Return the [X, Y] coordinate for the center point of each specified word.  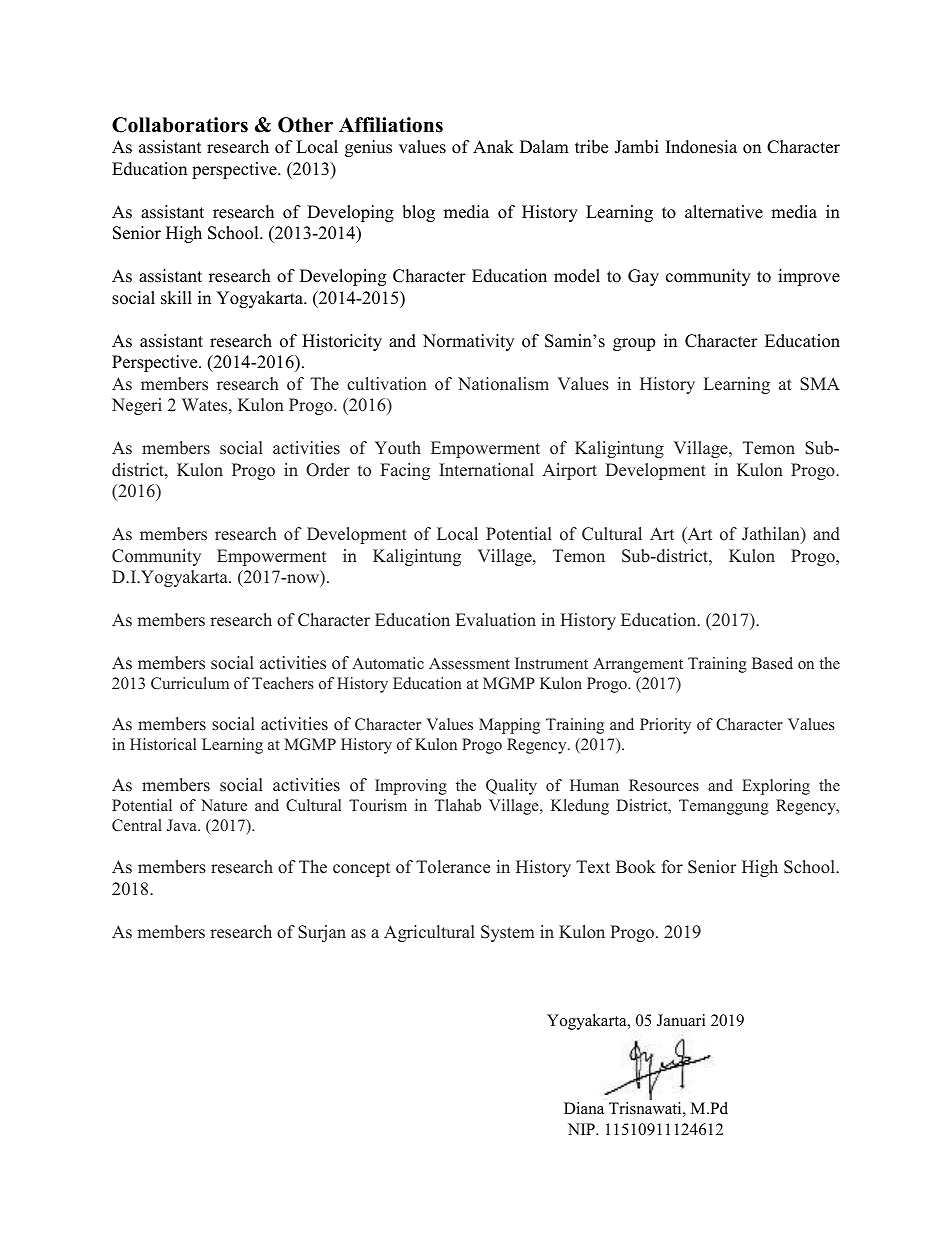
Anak [493, 146]
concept [361, 869]
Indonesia [701, 147]
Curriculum [190, 683]
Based [772, 663]
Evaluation [496, 620]
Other [305, 125]
